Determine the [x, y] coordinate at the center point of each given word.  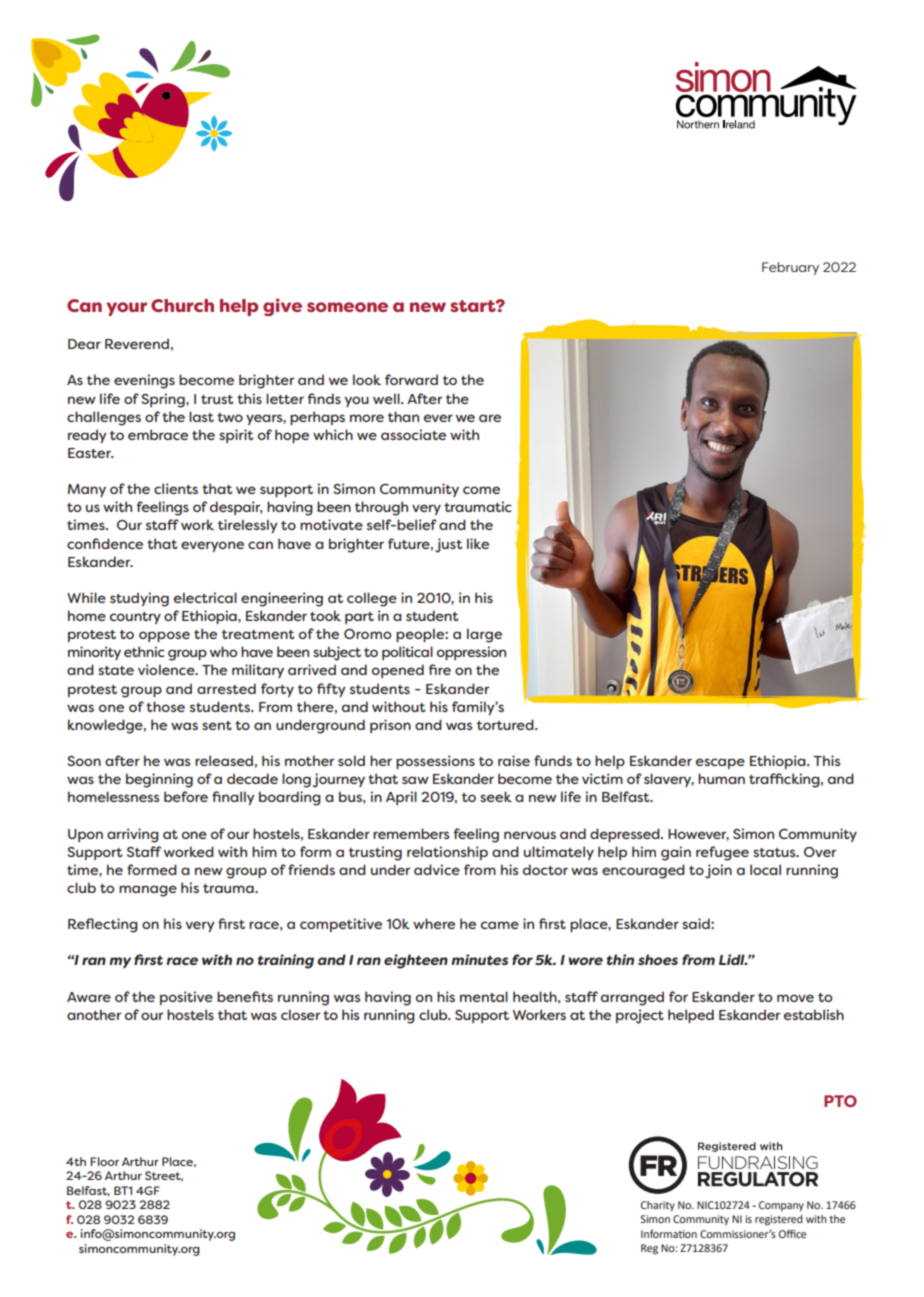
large [484, 635]
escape [720, 763]
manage [148, 891]
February [790, 268]
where [434, 923]
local [765, 869]
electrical [205, 597]
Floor [104, 1161]
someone [347, 307]
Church [182, 305]
